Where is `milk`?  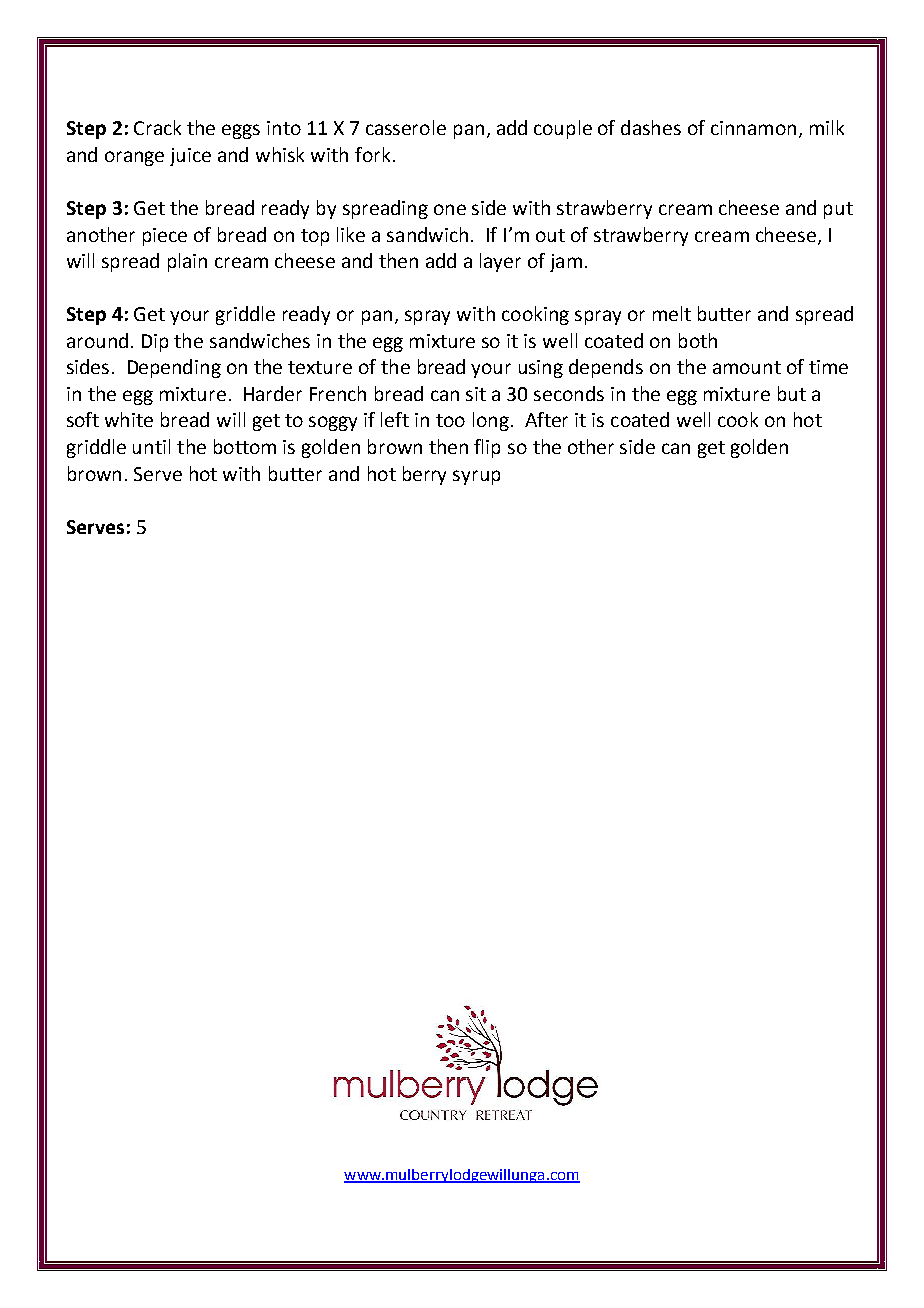
milk is located at coordinates (827, 127).
